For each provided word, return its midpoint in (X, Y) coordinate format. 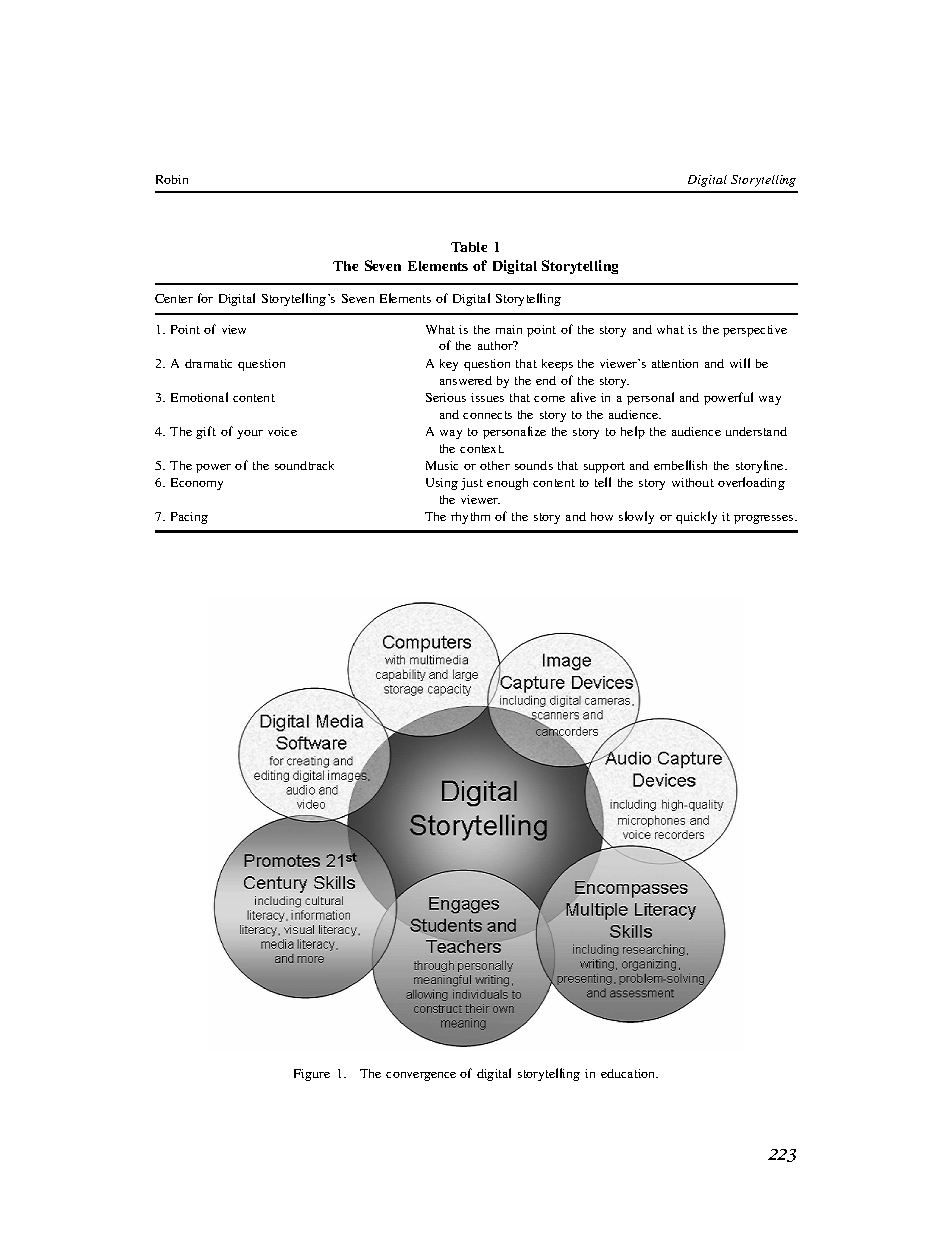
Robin (172, 179)
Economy (197, 484)
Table (469, 247)
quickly (696, 517)
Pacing (189, 518)
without (693, 482)
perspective (755, 331)
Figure (312, 1075)
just (472, 484)
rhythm (470, 518)
